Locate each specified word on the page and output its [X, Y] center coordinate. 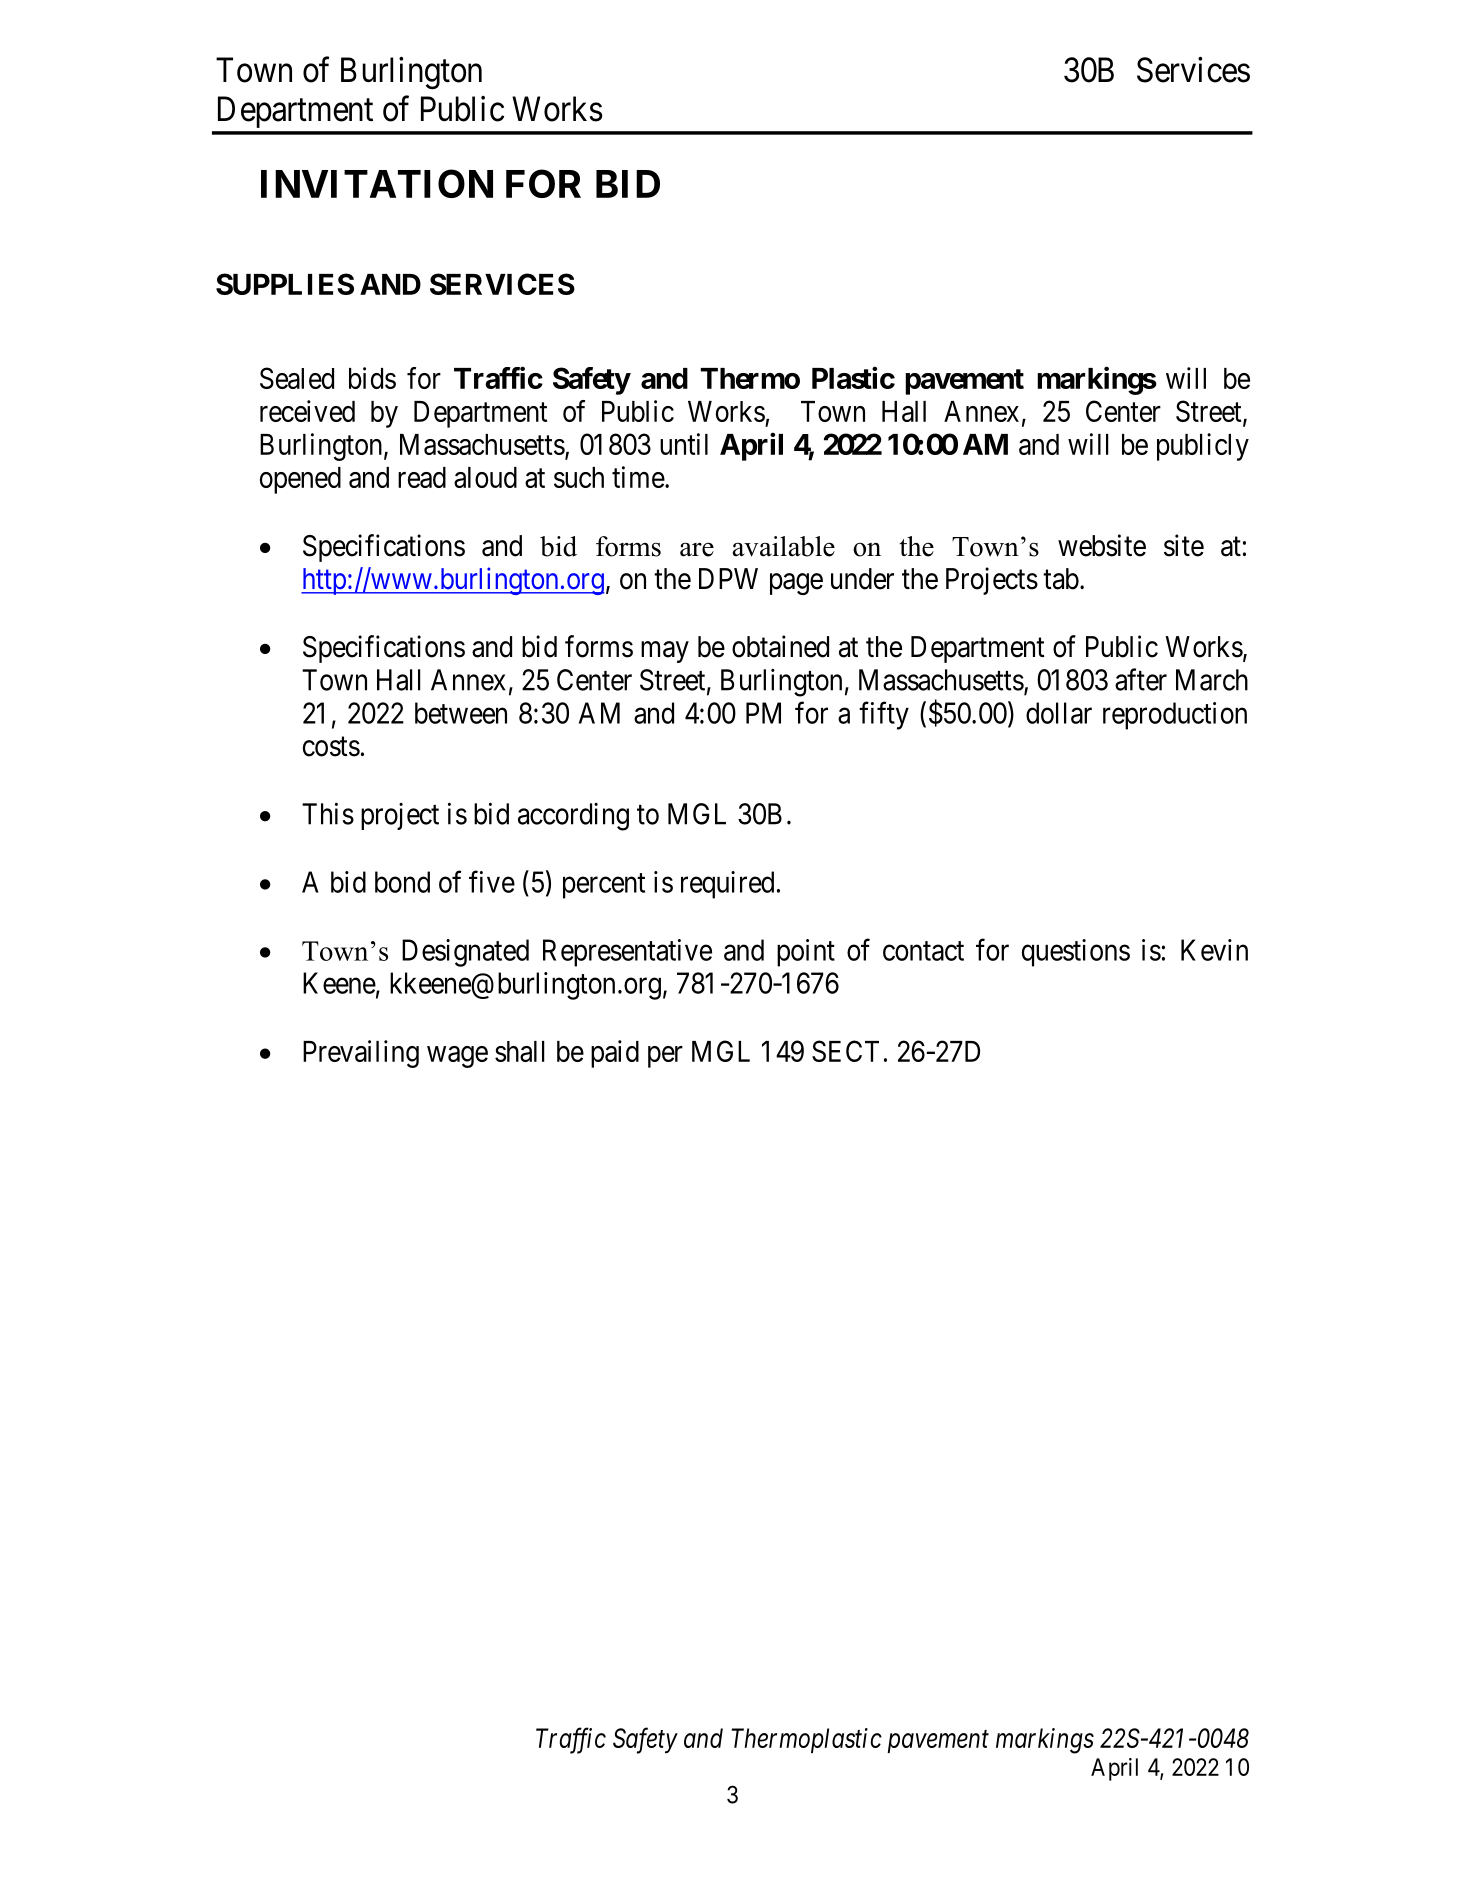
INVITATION [377, 183]
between [461, 713]
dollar [1059, 713]
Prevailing [361, 1054]
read [422, 477]
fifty [884, 715]
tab [1061, 579]
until [684, 444]
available [784, 546]
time [638, 477]
